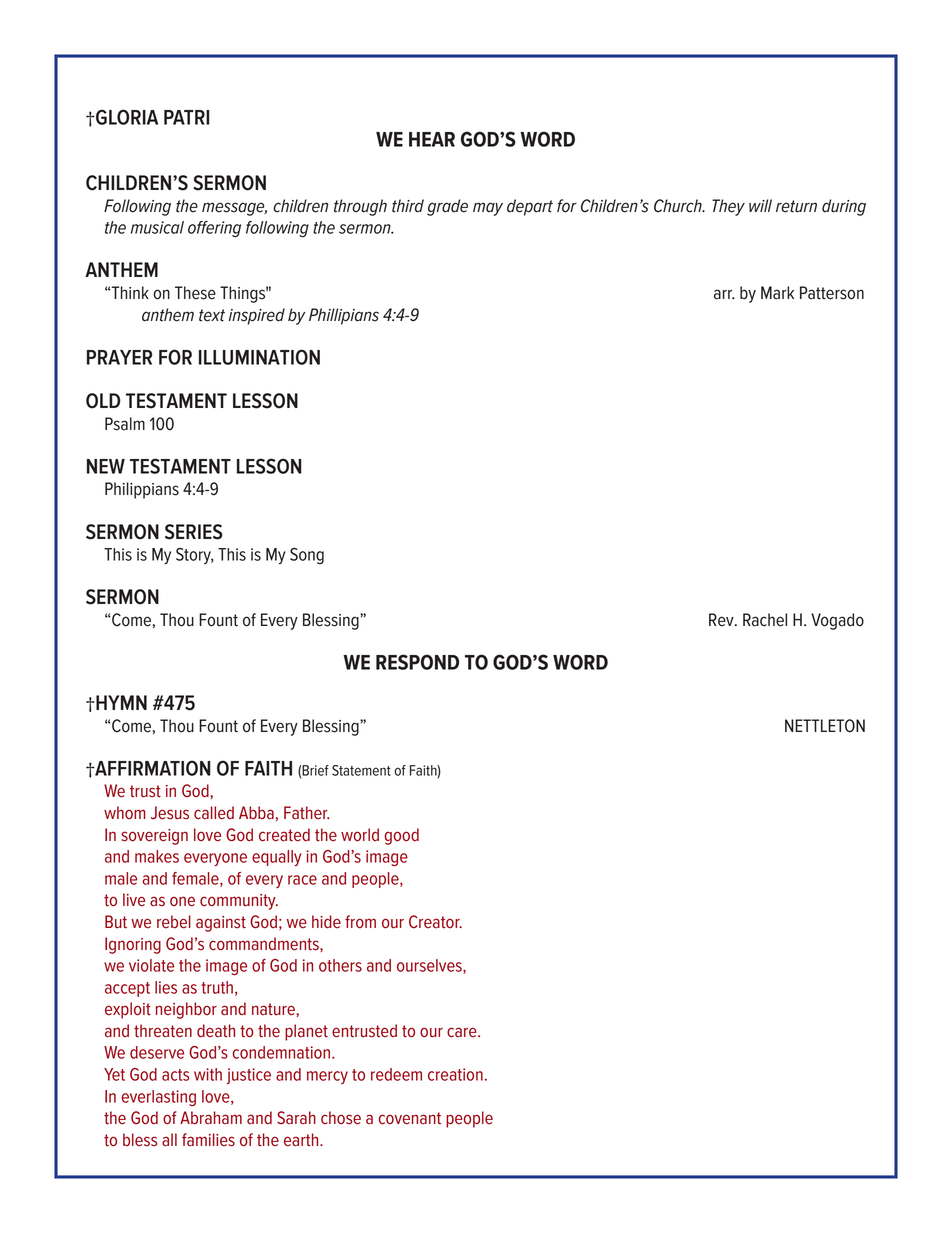  What do you see at coordinates (259, 357) in the page?
I see `ILLUMINATION` at bounding box center [259, 357].
